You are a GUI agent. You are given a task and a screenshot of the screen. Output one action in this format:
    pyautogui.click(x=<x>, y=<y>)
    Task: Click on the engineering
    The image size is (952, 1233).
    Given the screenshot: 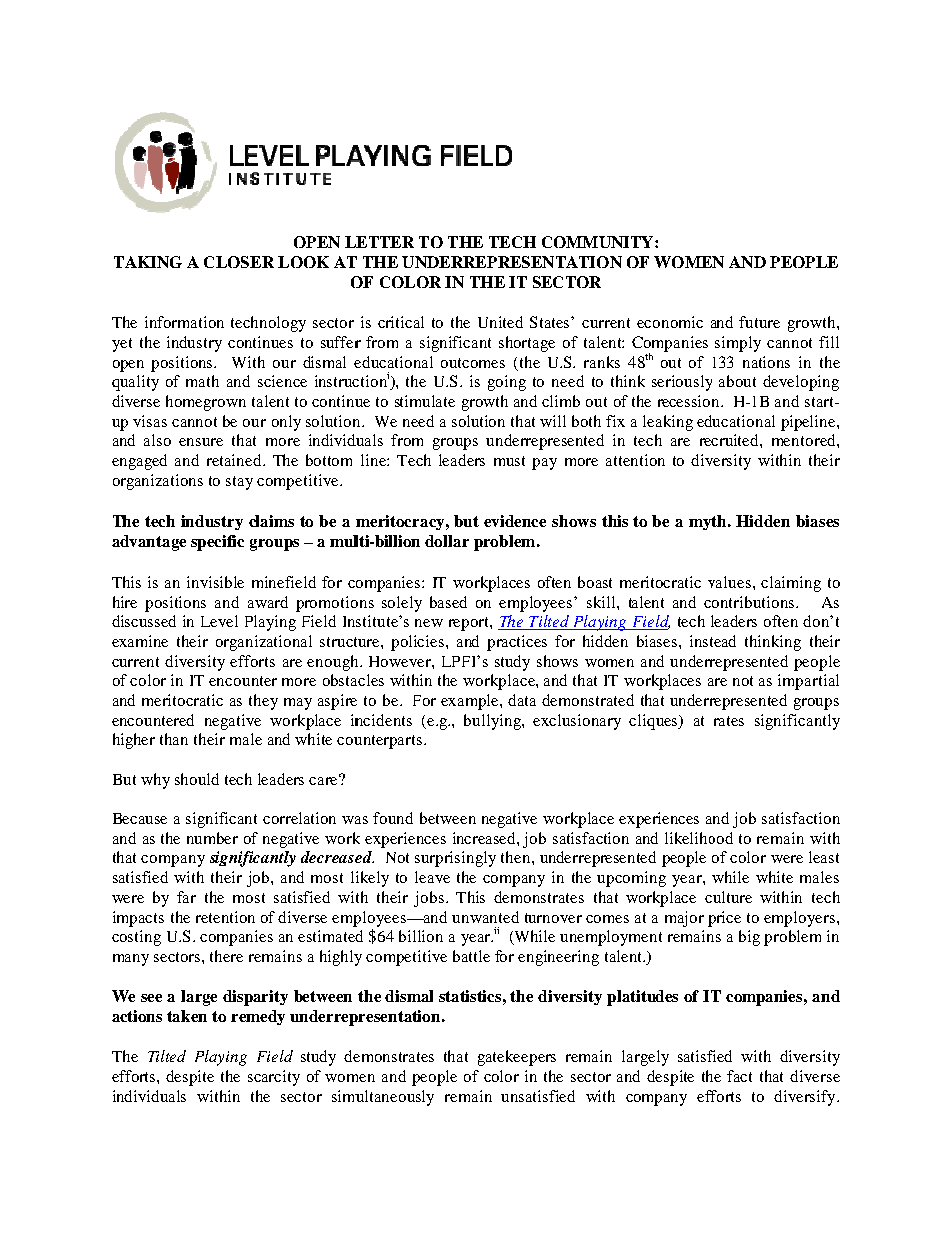 What is the action you would take?
    pyautogui.click(x=558, y=958)
